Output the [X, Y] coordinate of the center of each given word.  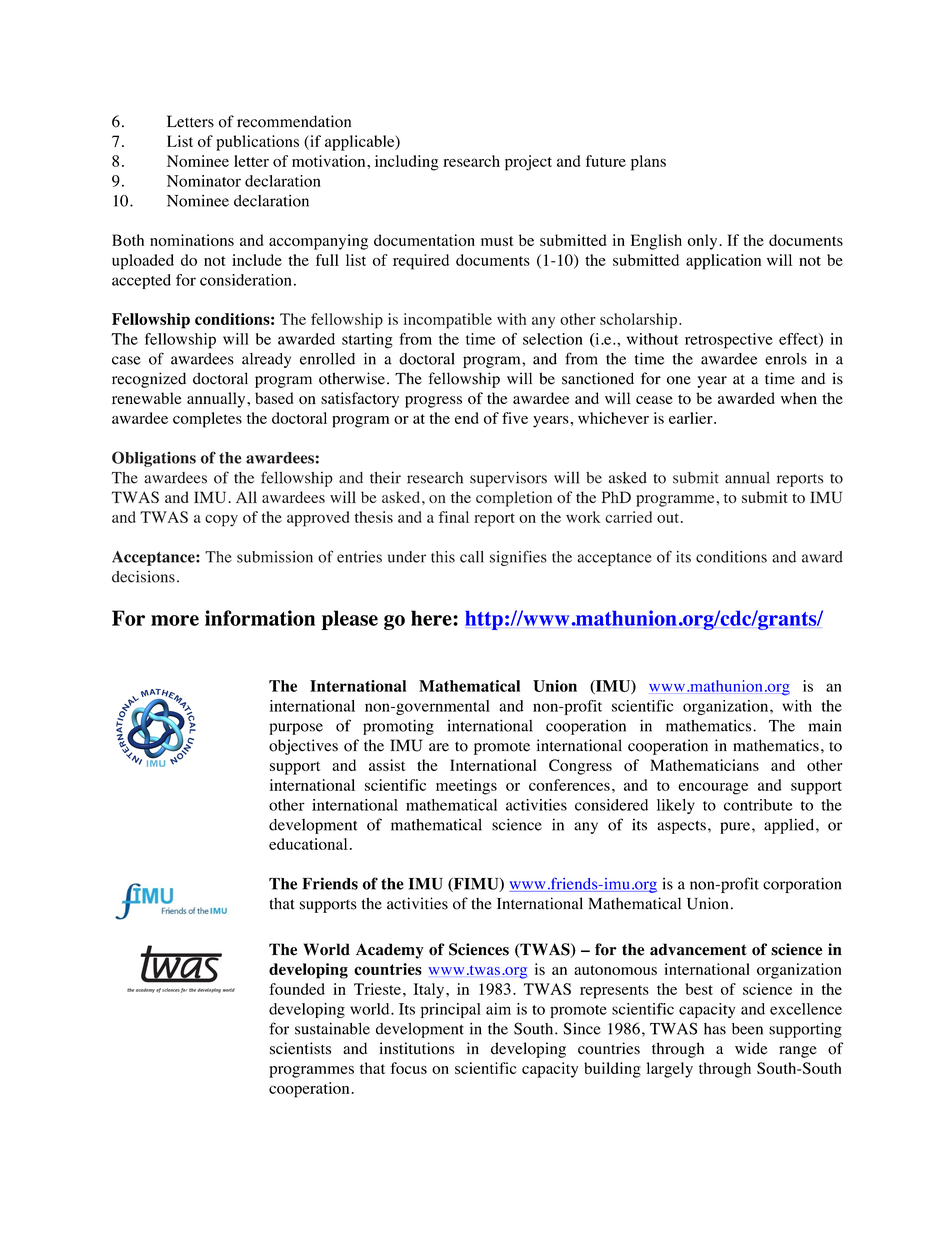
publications [257, 143]
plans [648, 163]
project [528, 163]
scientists [300, 1048]
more [175, 620]
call [472, 557]
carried [628, 517]
